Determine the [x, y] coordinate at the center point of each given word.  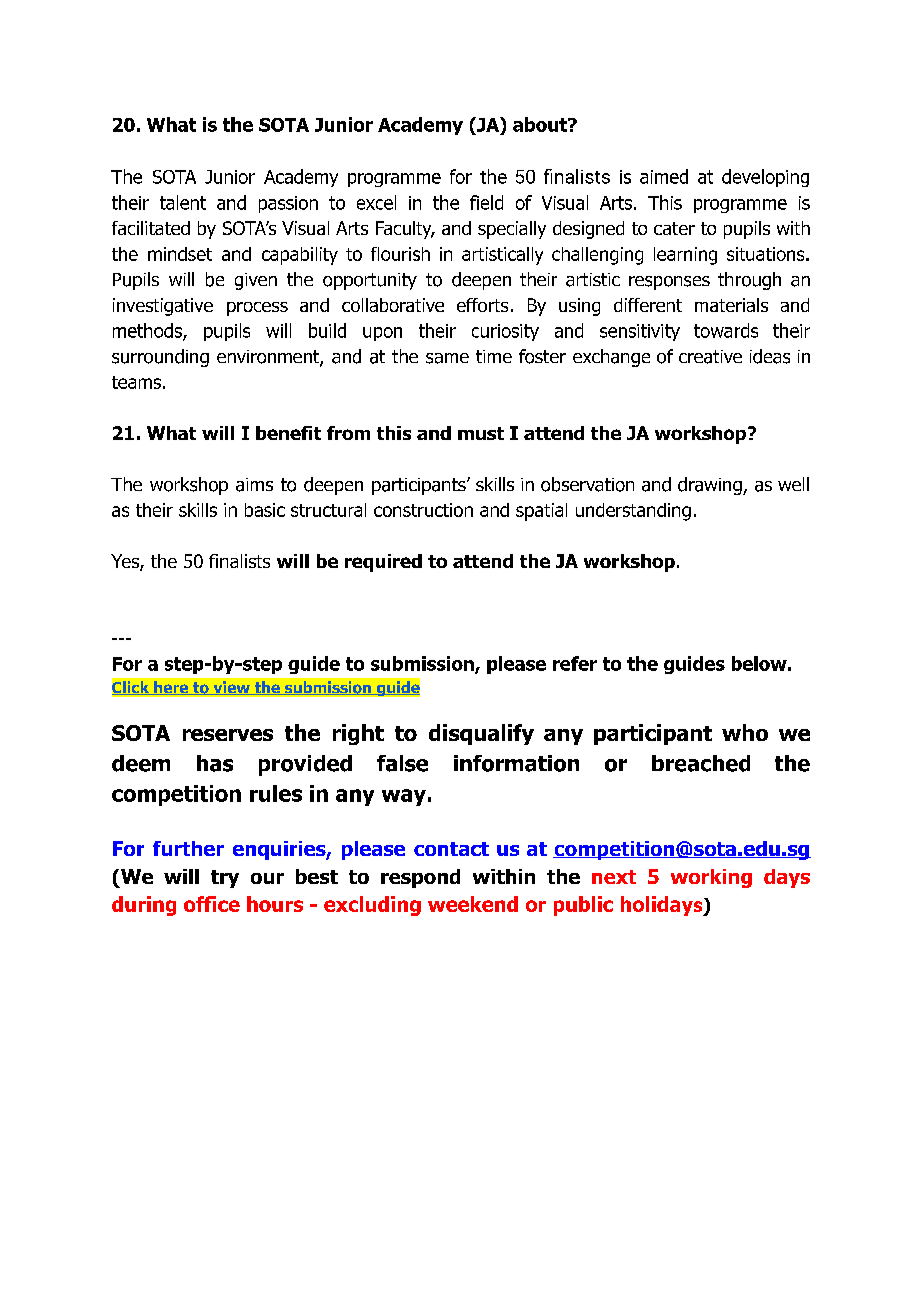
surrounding [160, 358]
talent [183, 202]
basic [265, 510]
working [711, 878]
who [745, 732]
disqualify [481, 734]
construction [423, 510]
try [225, 879]
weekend [473, 904]
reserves [228, 735]
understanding [633, 512]
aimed [664, 176]
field [486, 202]
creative [710, 357]
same [447, 358]
